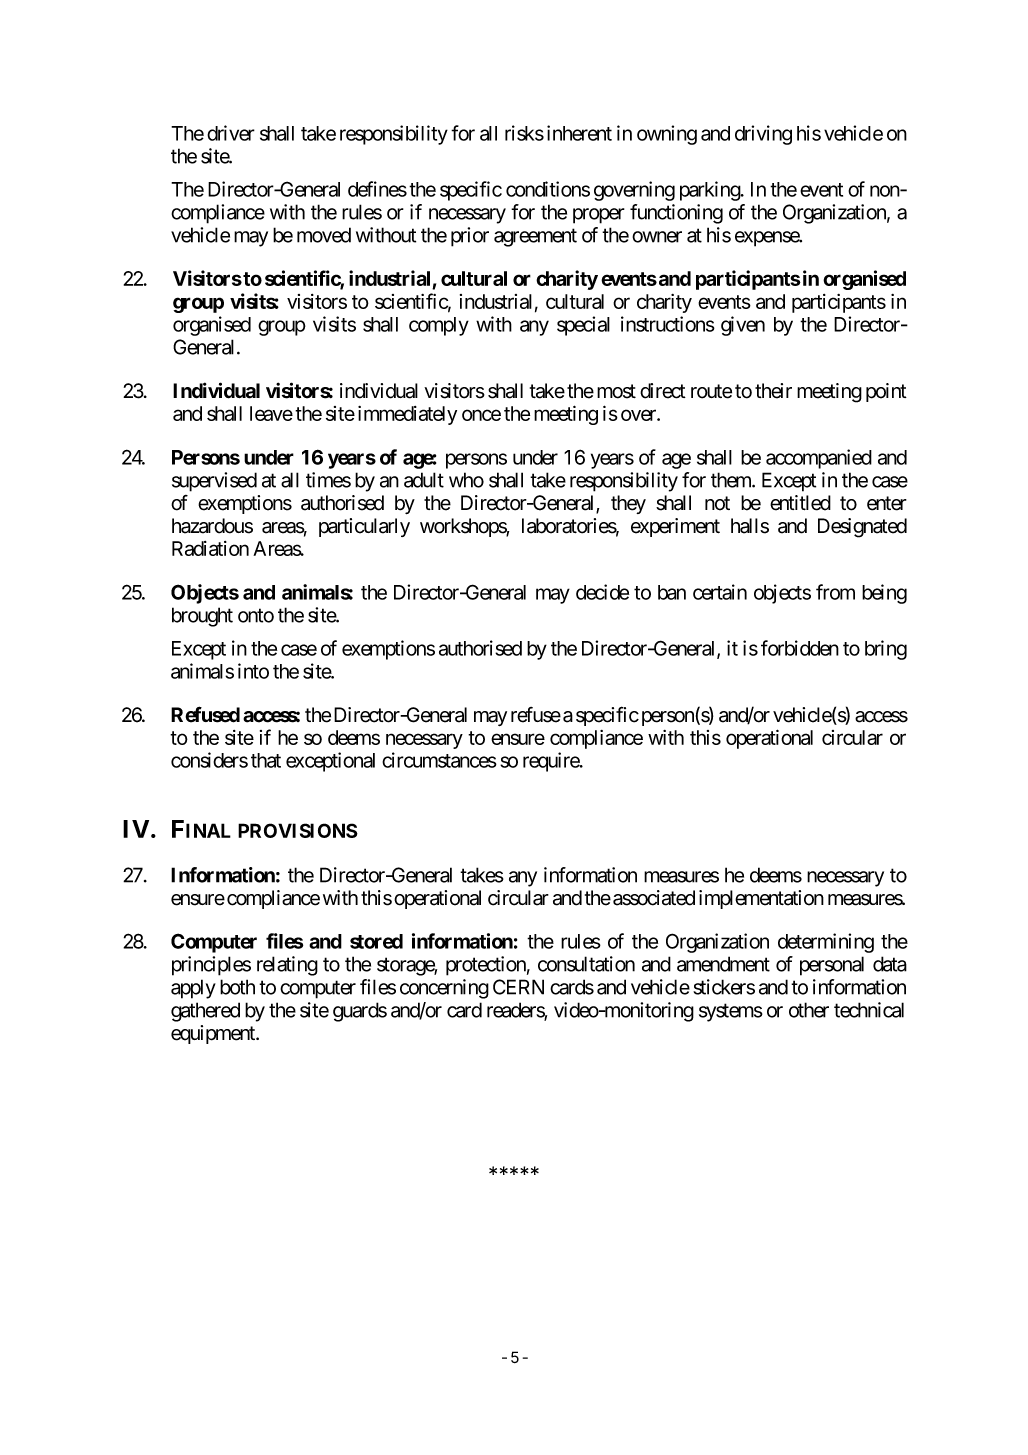 The image size is (1028, 1455). What do you see at coordinates (800, 648) in the screenshot?
I see `forbidden` at bounding box center [800, 648].
